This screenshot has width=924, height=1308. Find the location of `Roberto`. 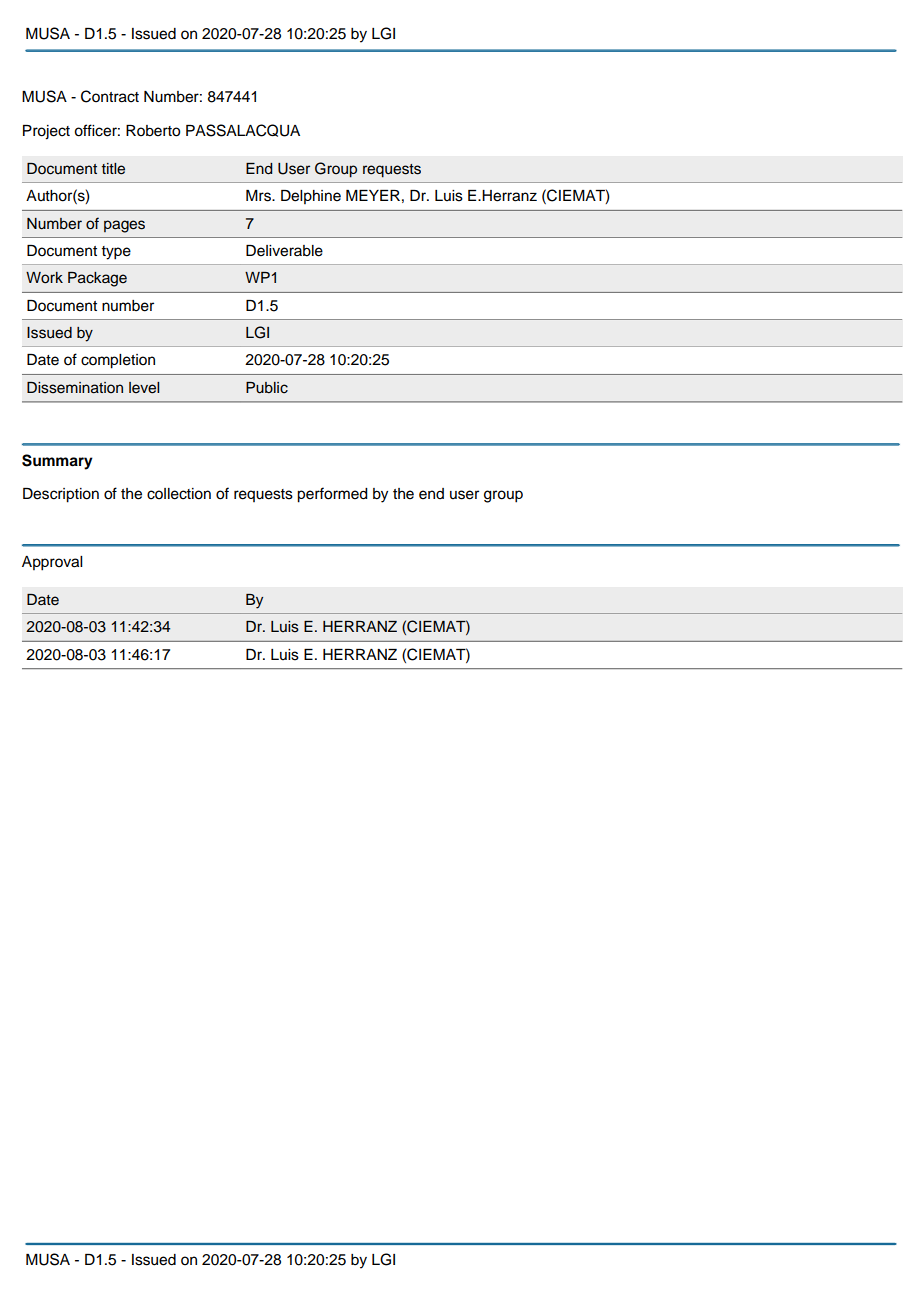

Roberto is located at coordinates (153, 131).
